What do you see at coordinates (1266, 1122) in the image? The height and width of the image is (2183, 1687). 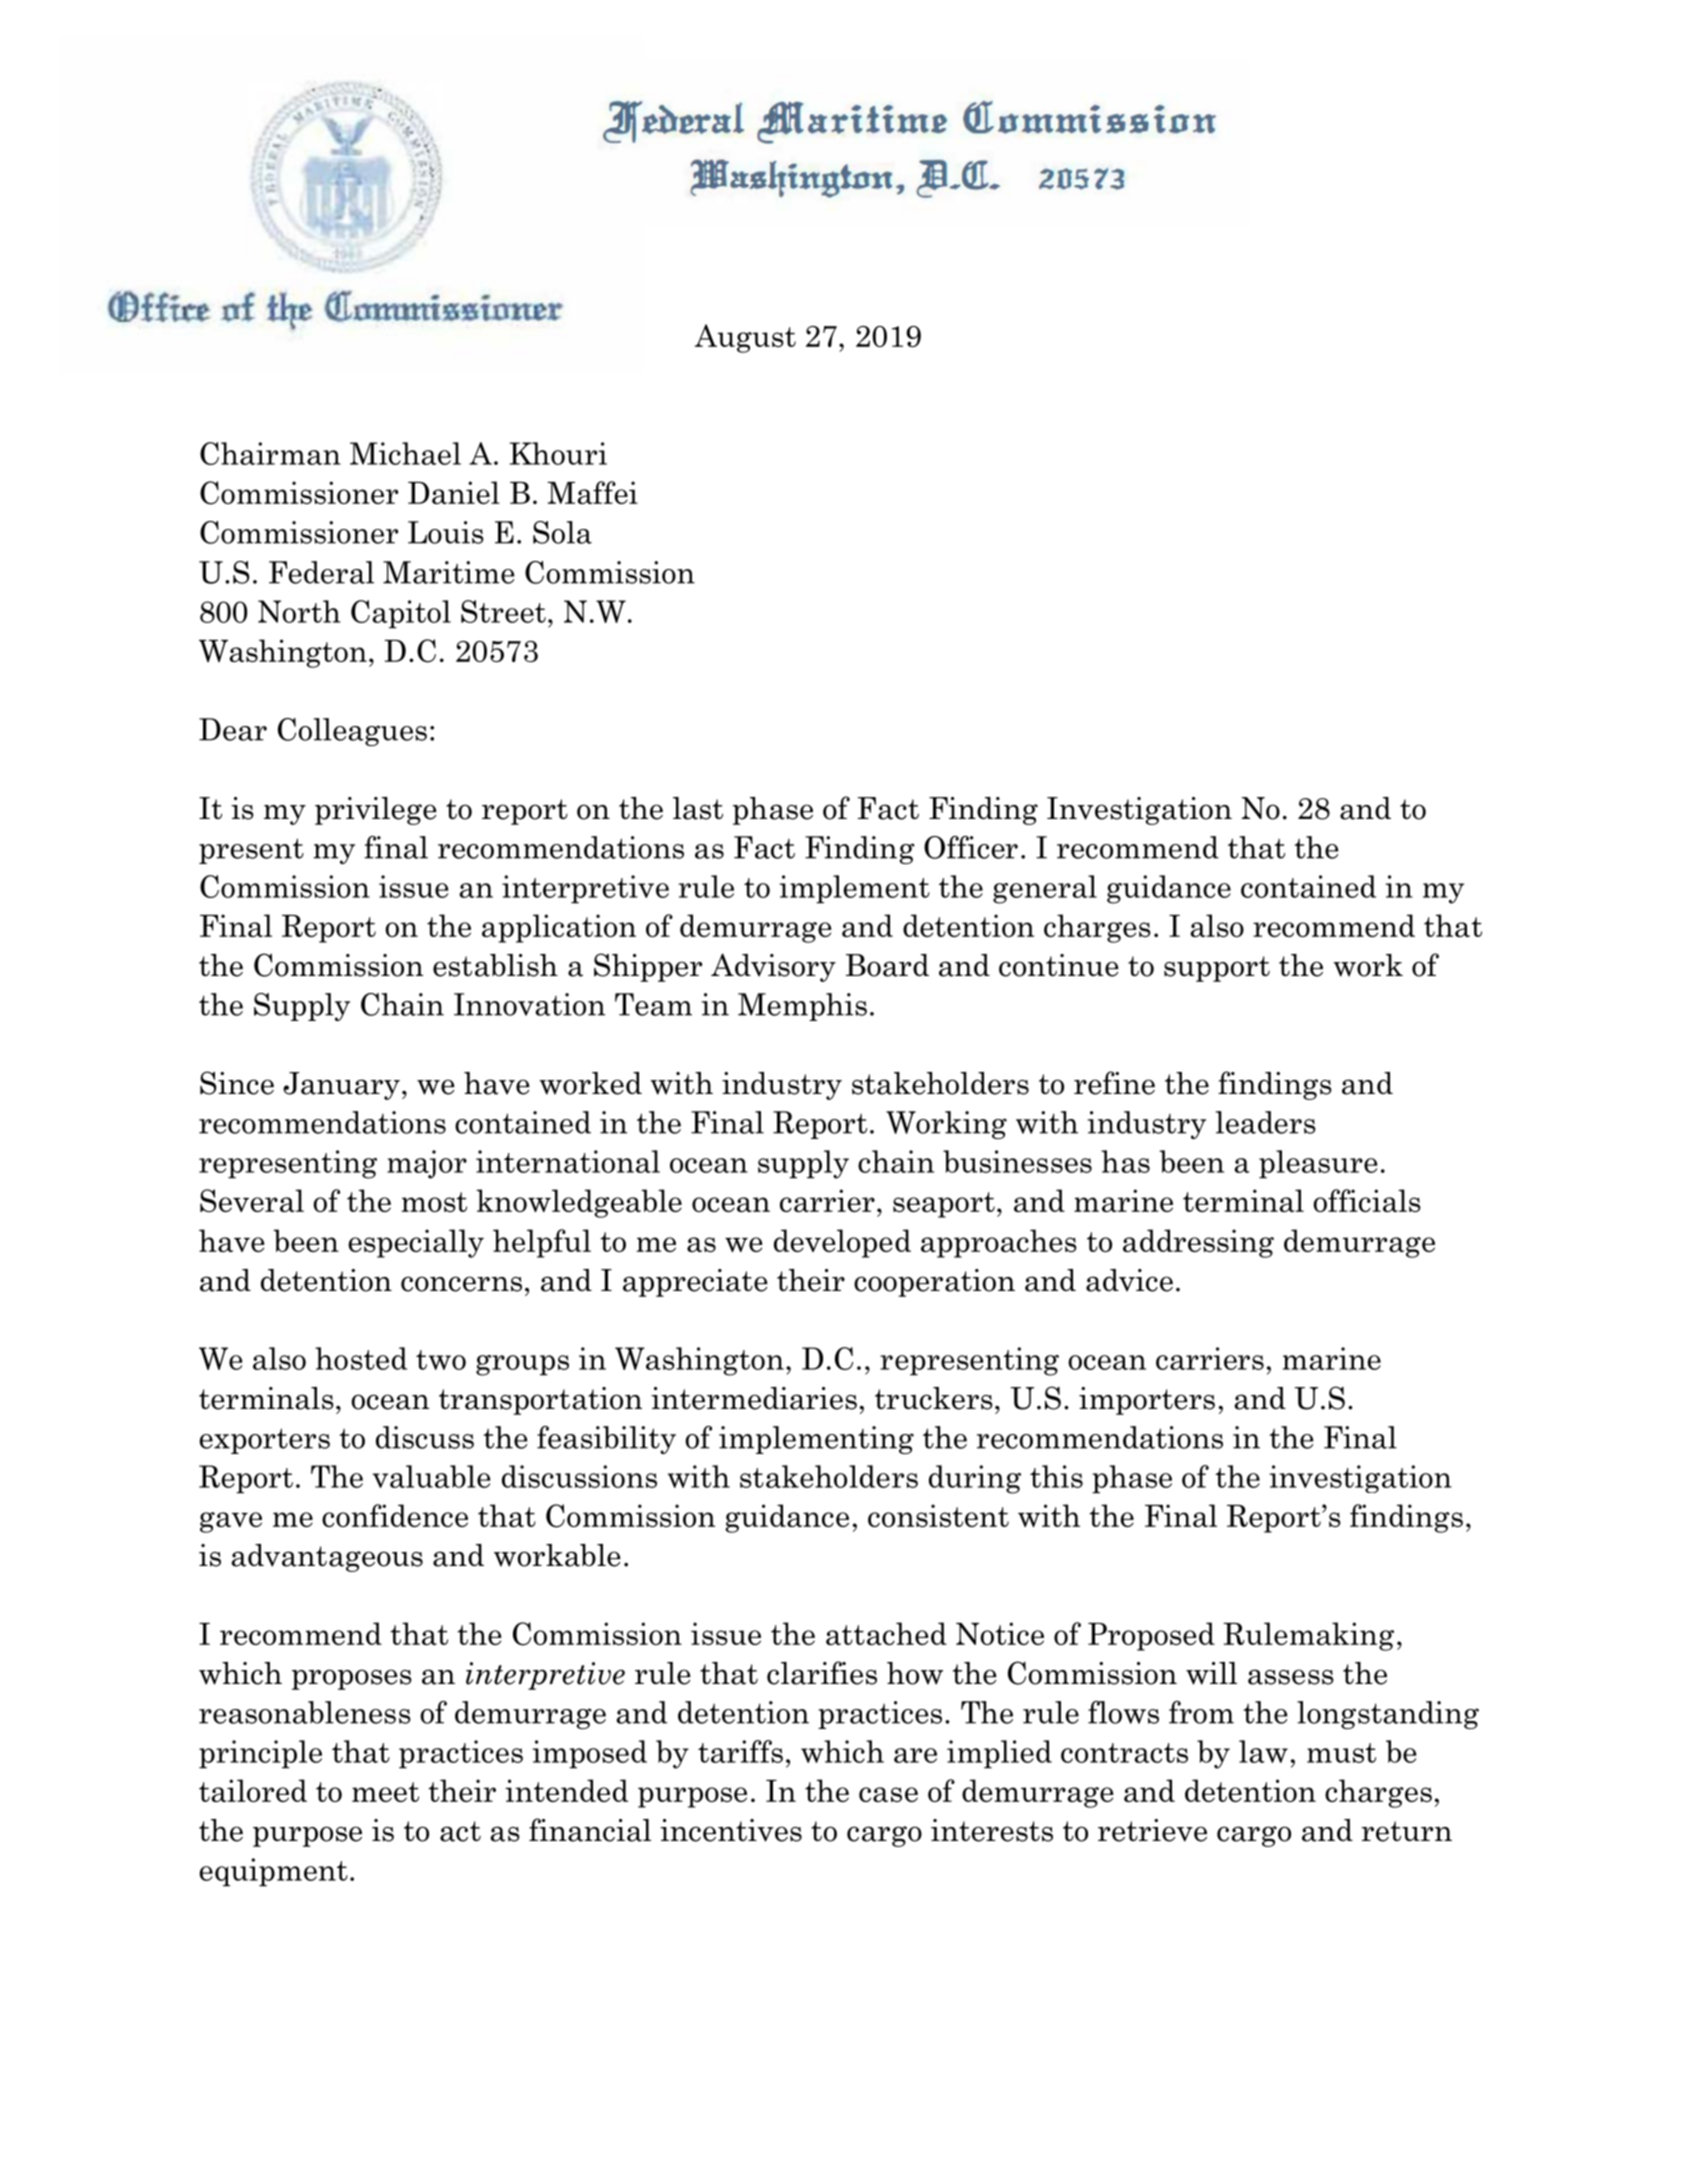 I see `leaders` at bounding box center [1266, 1122].
